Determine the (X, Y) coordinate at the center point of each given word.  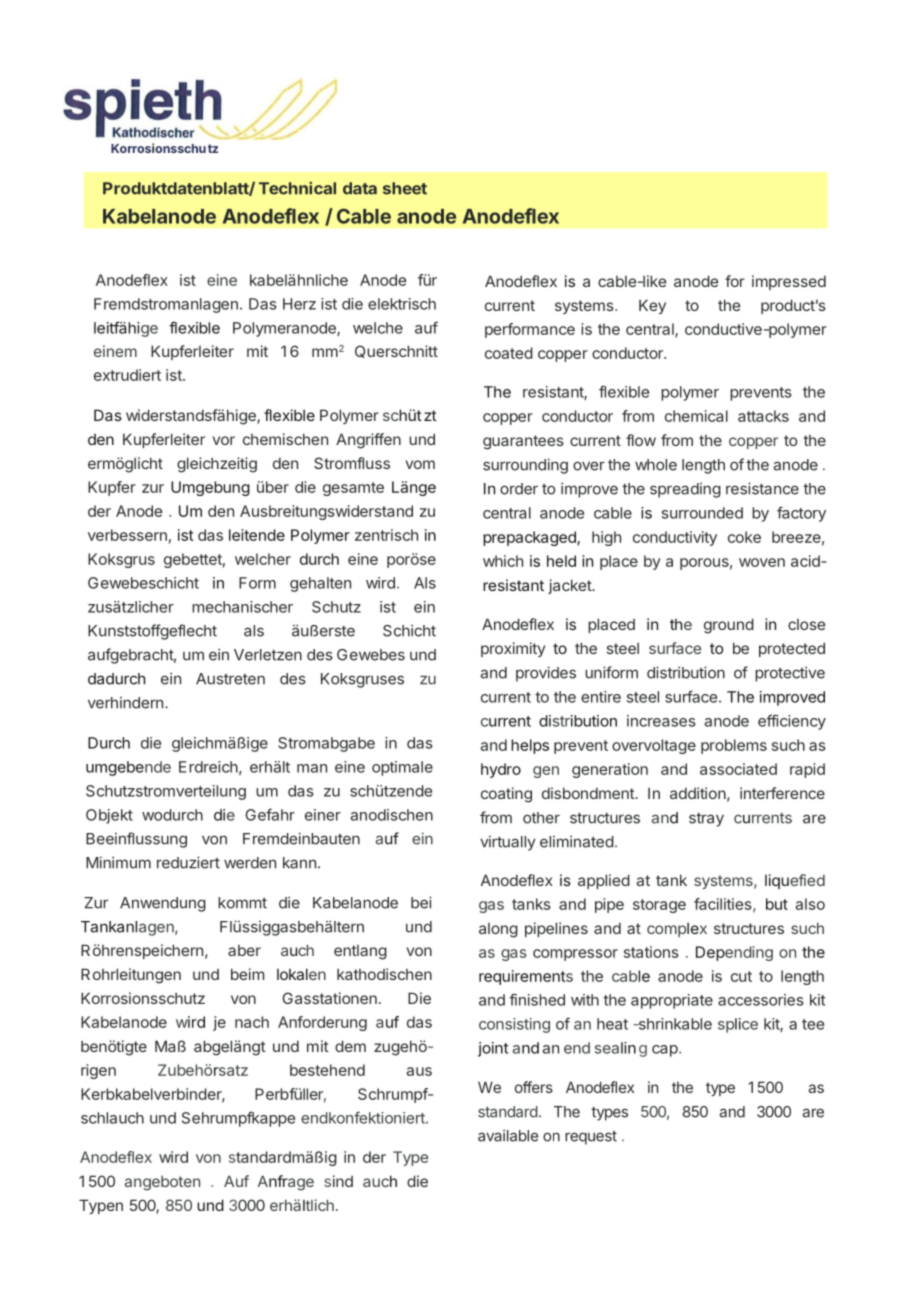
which (503, 561)
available (508, 1135)
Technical (297, 188)
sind (338, 1181)
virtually (508, 843)
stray (706, 820)
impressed (789, 282)
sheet (405, 188)
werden (250, 863)
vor (224, 440)
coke (744, 537)
